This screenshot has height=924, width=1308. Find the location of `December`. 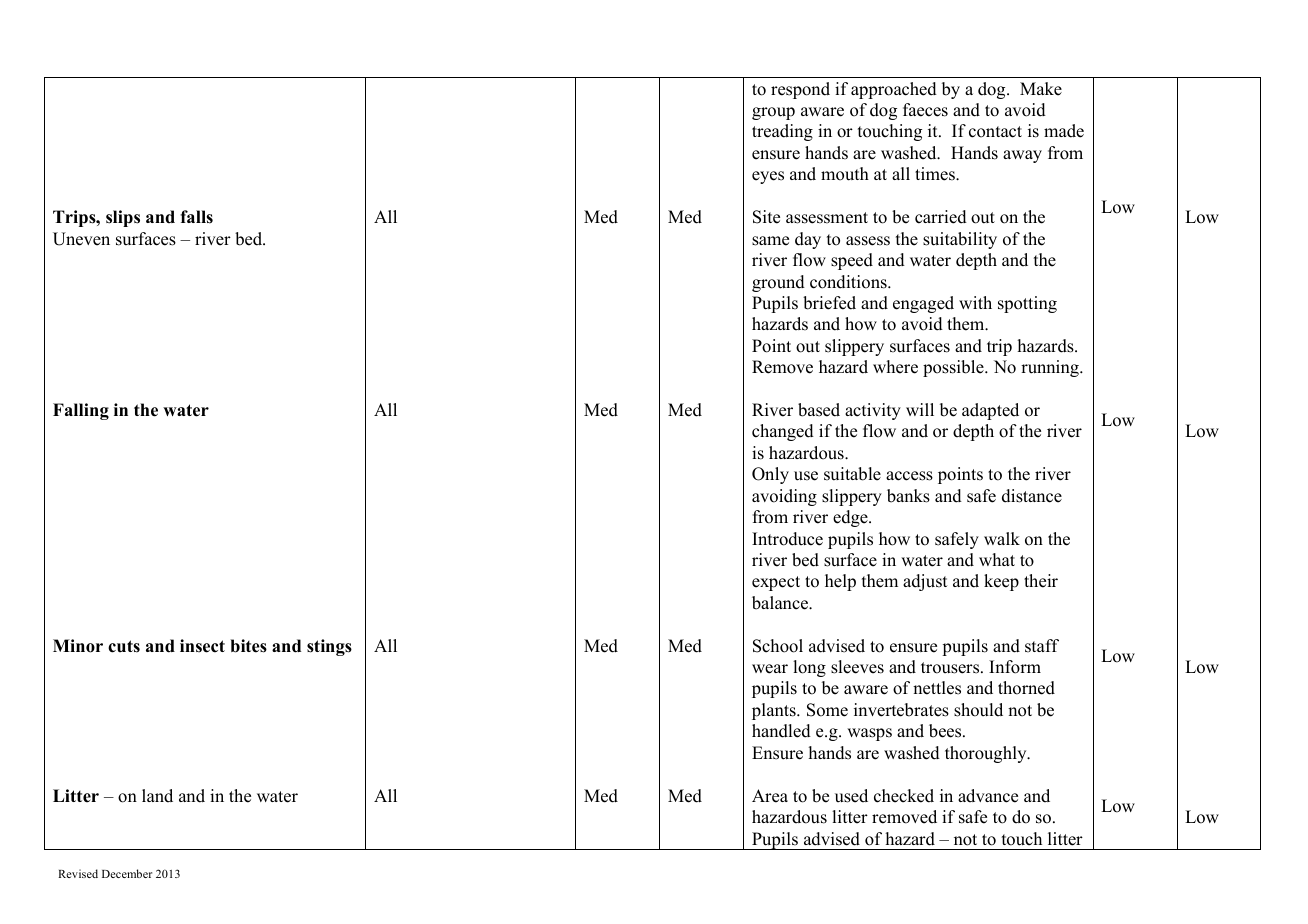

December is located at coordinates (127, 873).
